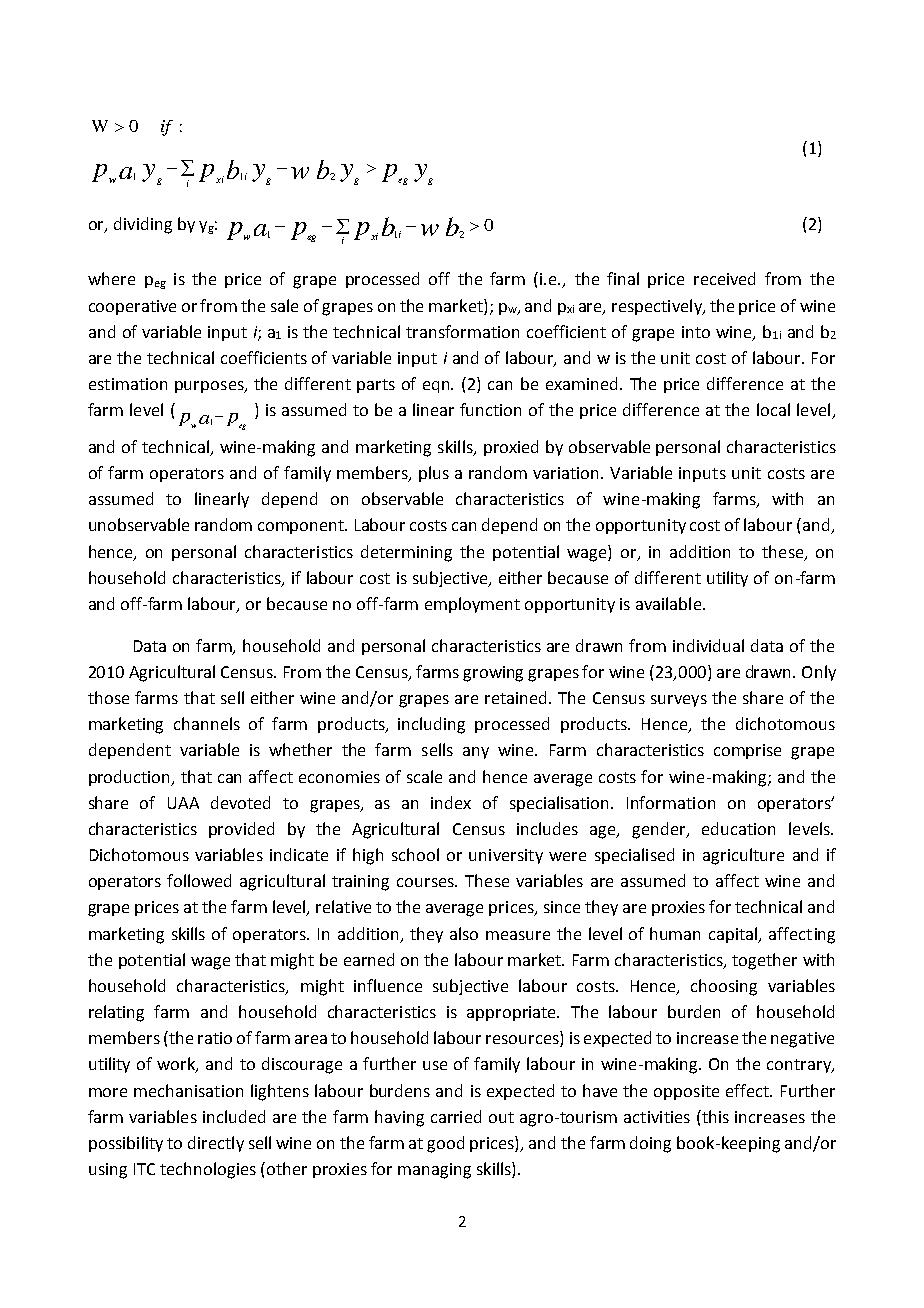 This document has height=1308, width=924. Describe the element at coordinates (207, 723) in the document. I see `channels` at that location.
